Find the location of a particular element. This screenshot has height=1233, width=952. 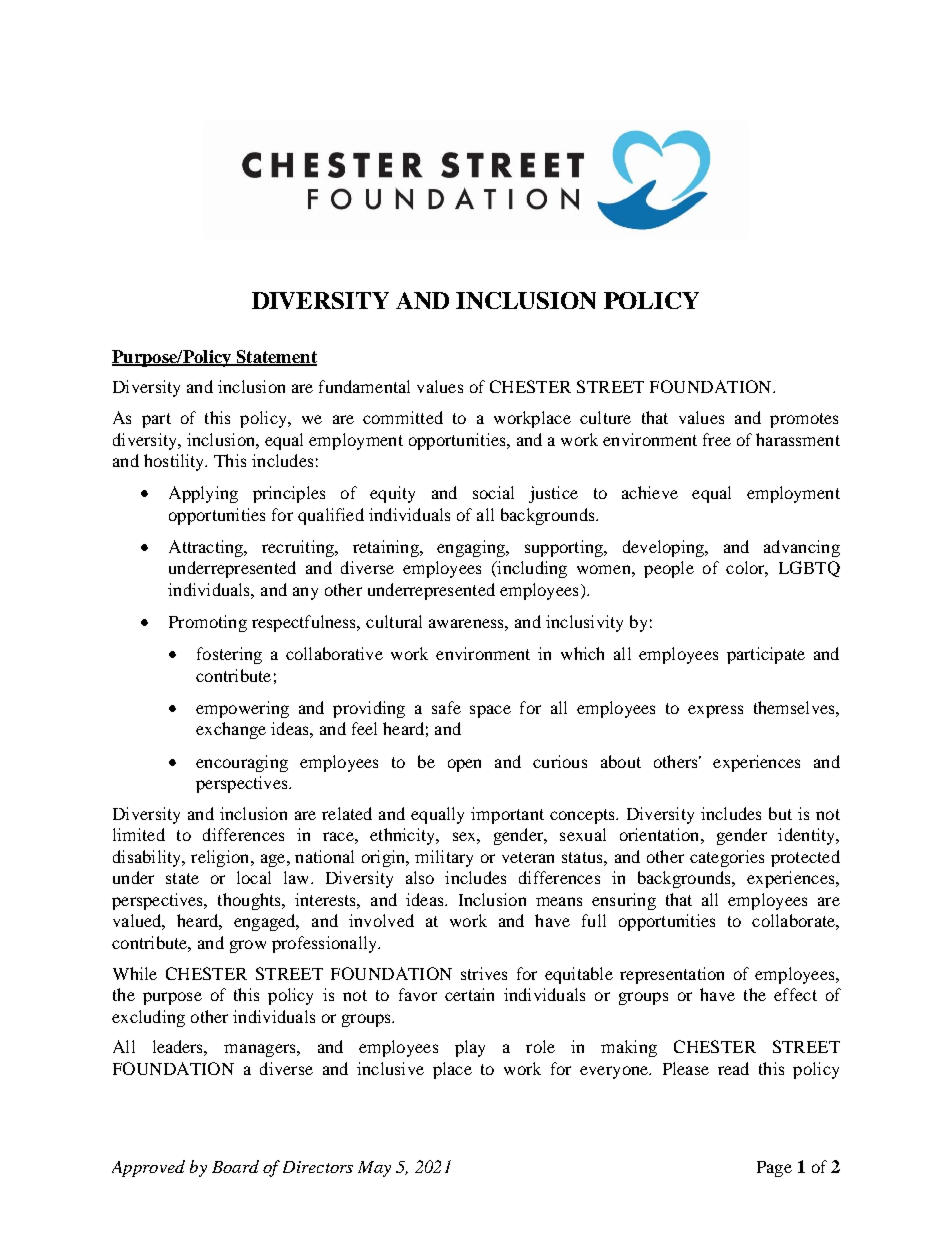

open is located at coordinates (464, 765).
